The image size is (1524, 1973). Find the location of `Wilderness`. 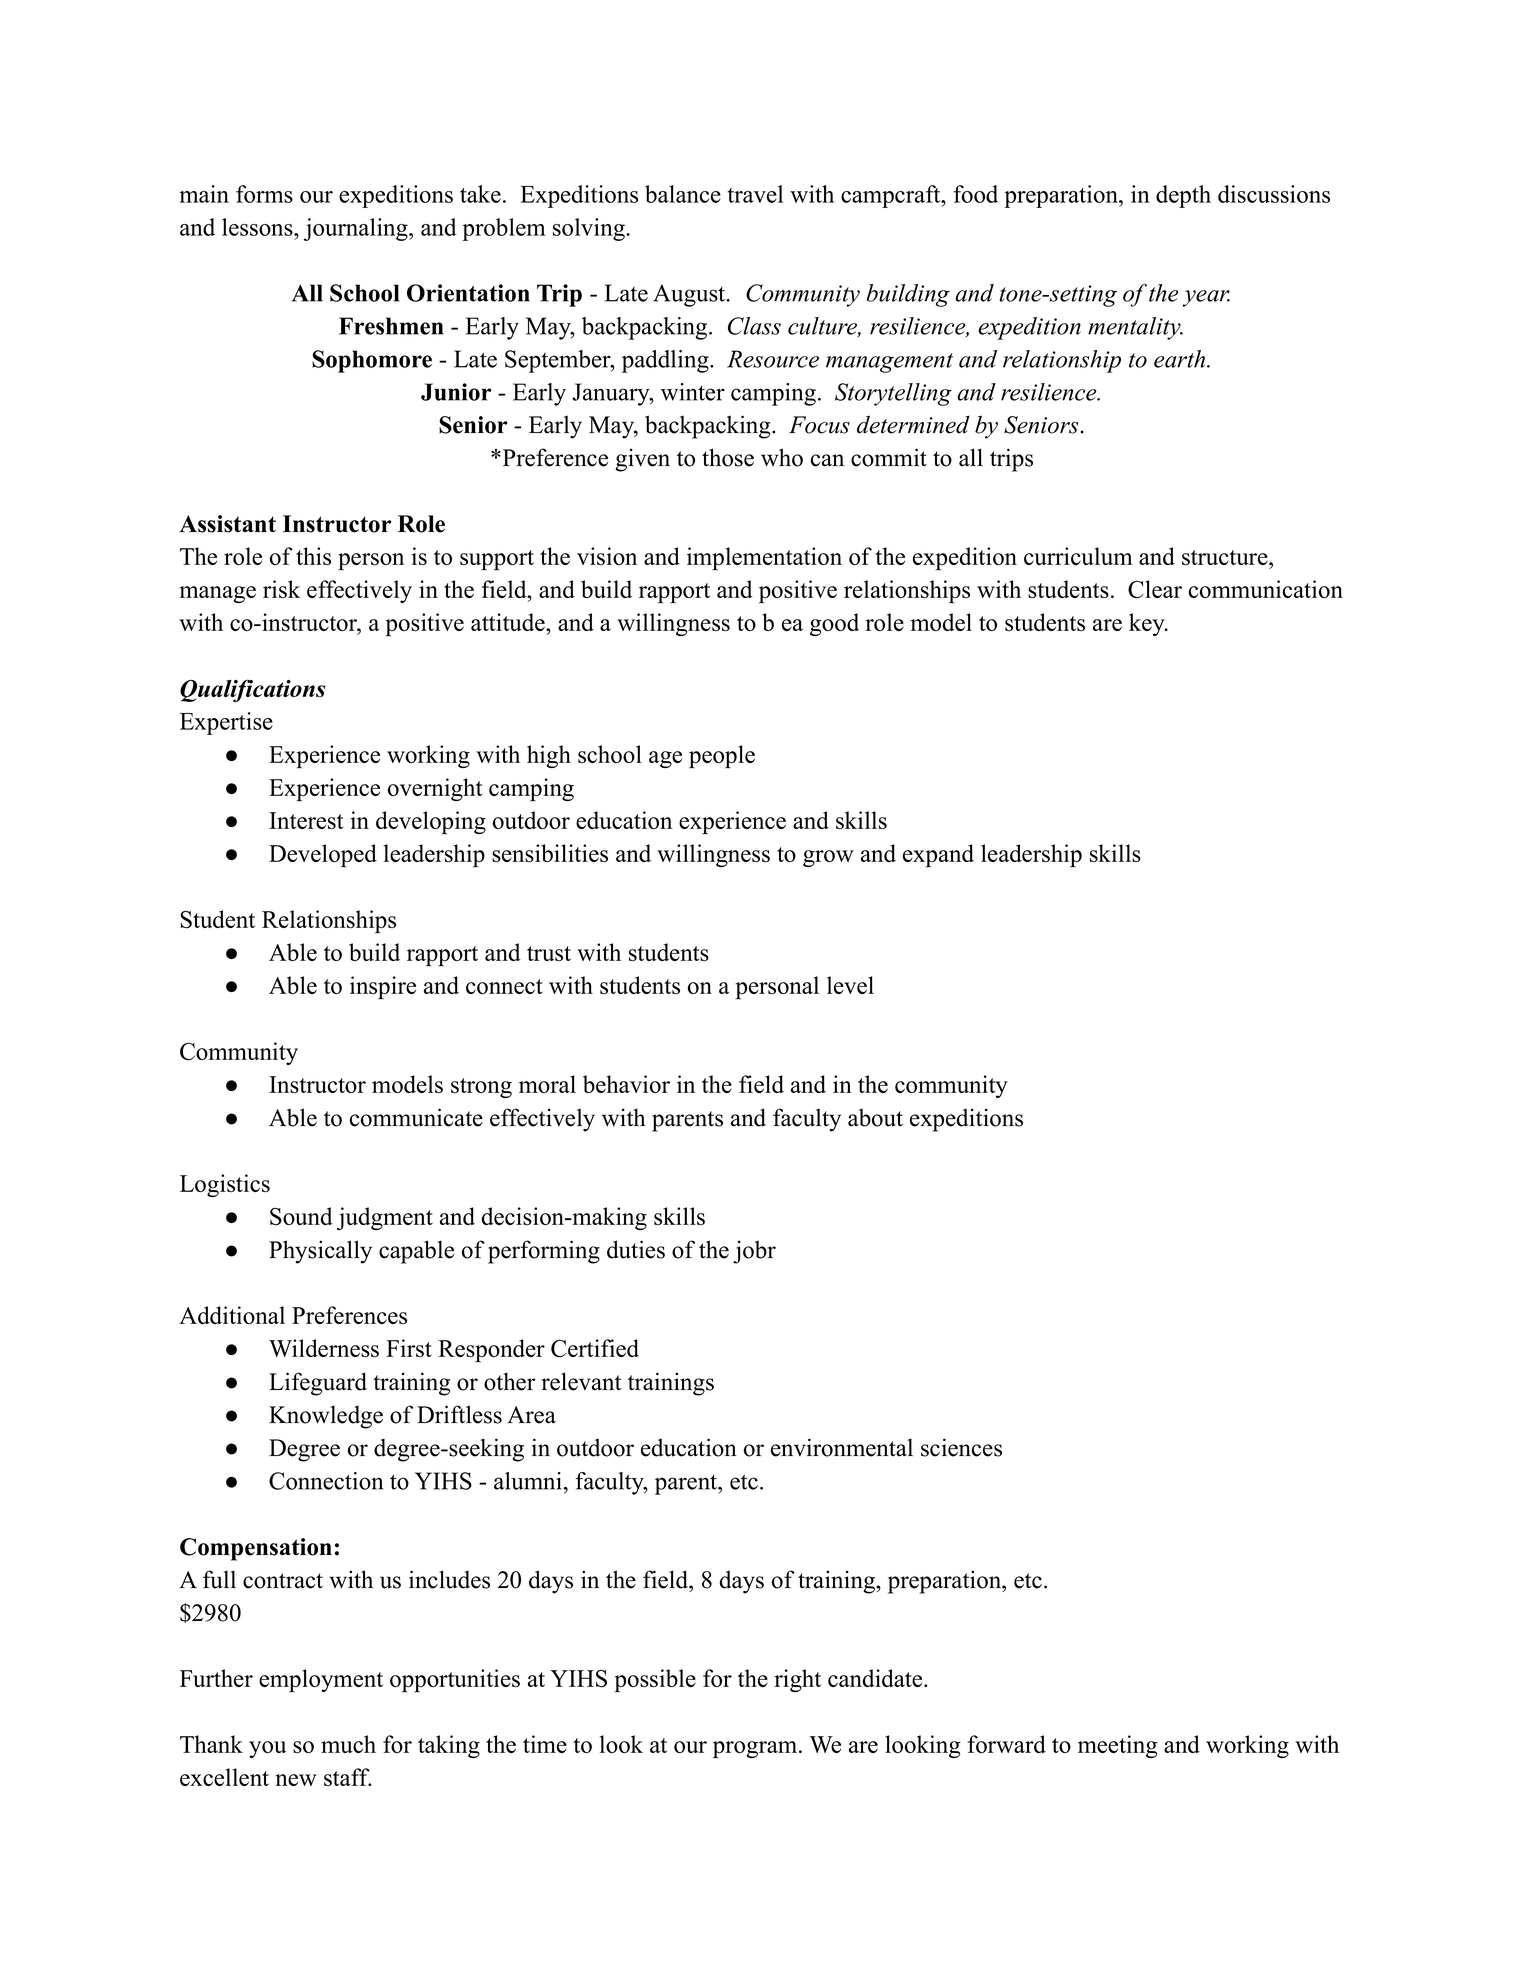

Wilderness is located at coordinates (324, 1348).
